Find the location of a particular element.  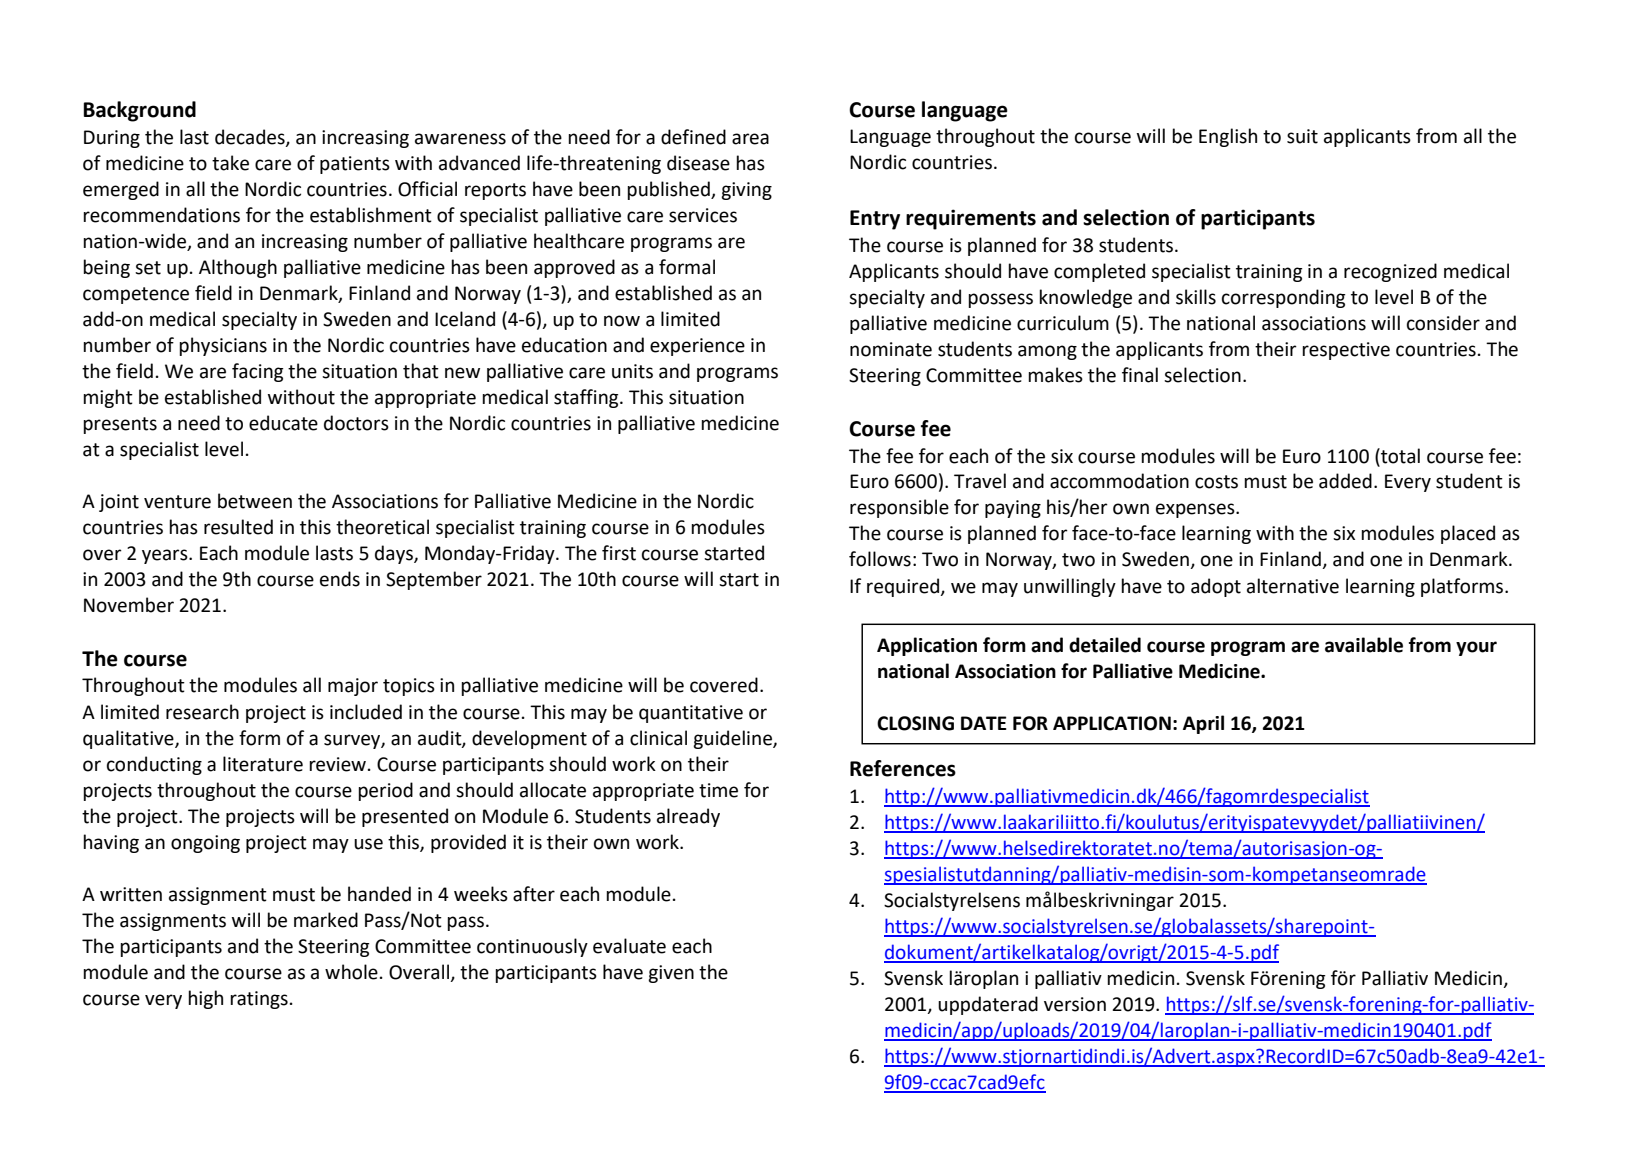

ratings is located at coordinates (259, 1000).
